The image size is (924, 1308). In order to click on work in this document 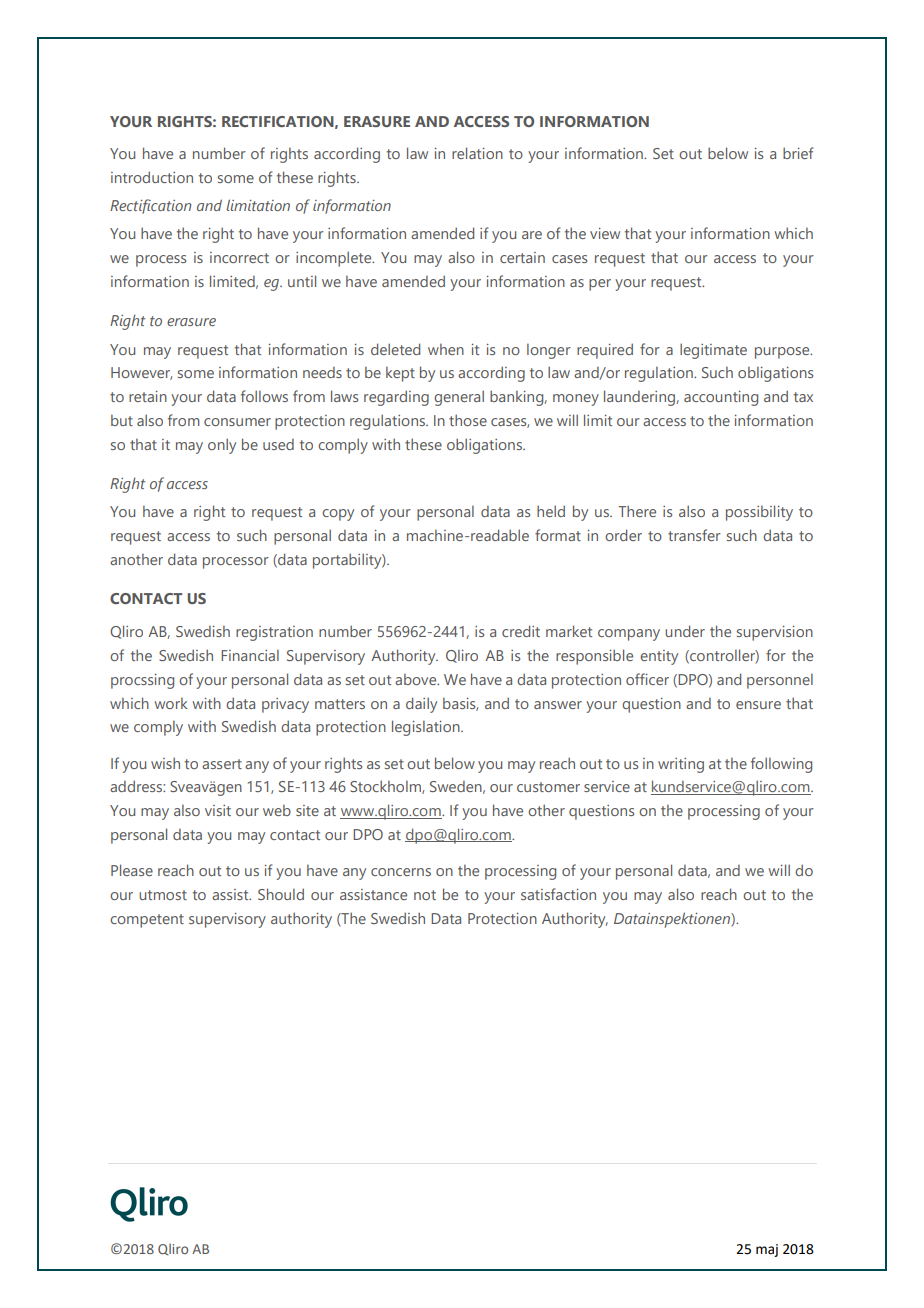, I will do `click(171, 703)`.
